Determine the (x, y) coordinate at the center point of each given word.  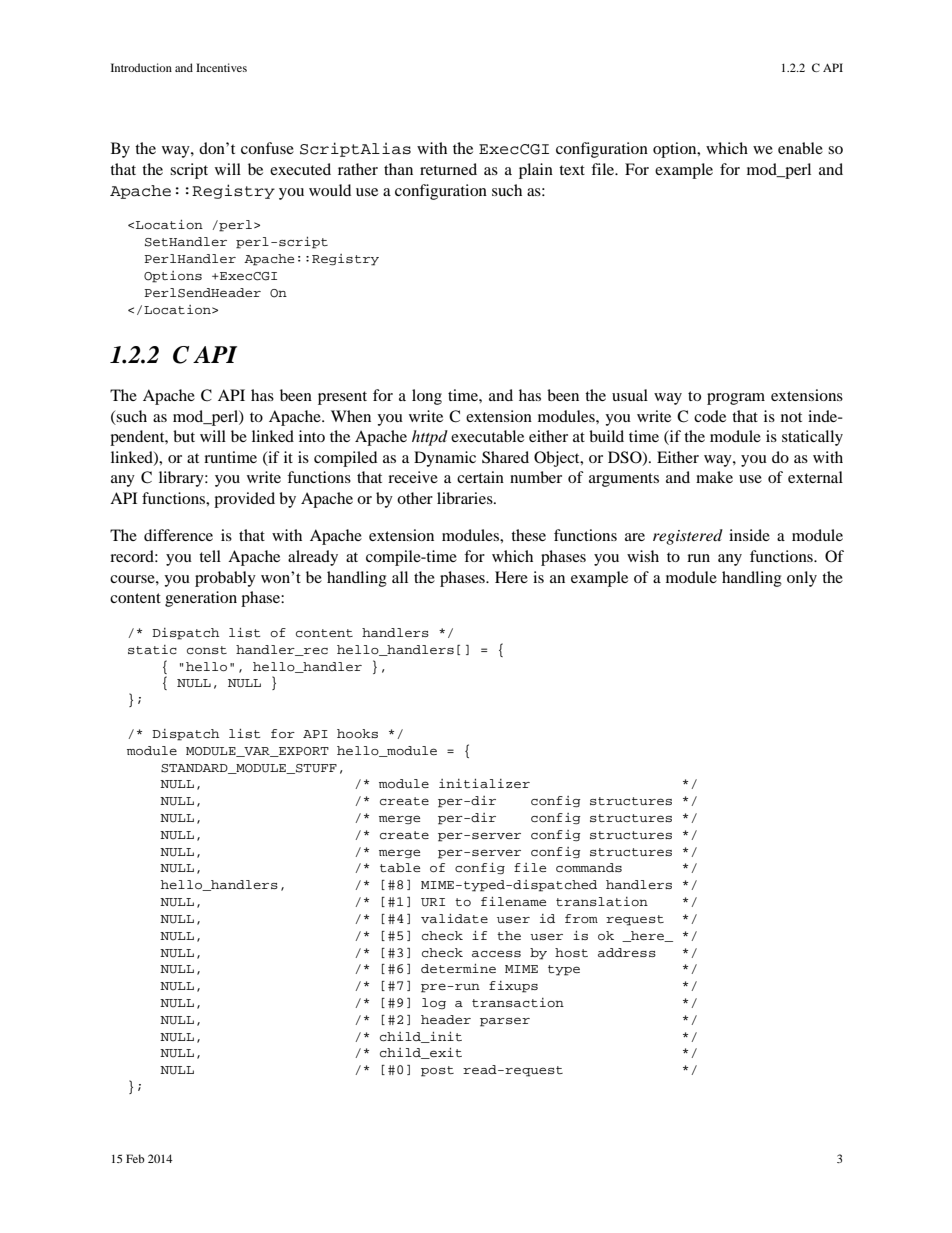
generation (201, 599)
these (528, 535)
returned (448, 169)
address (627, 952)
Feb (135, 1158)
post (437, 1071)
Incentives (221, 67)
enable (800, 148)
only (802, 579)
